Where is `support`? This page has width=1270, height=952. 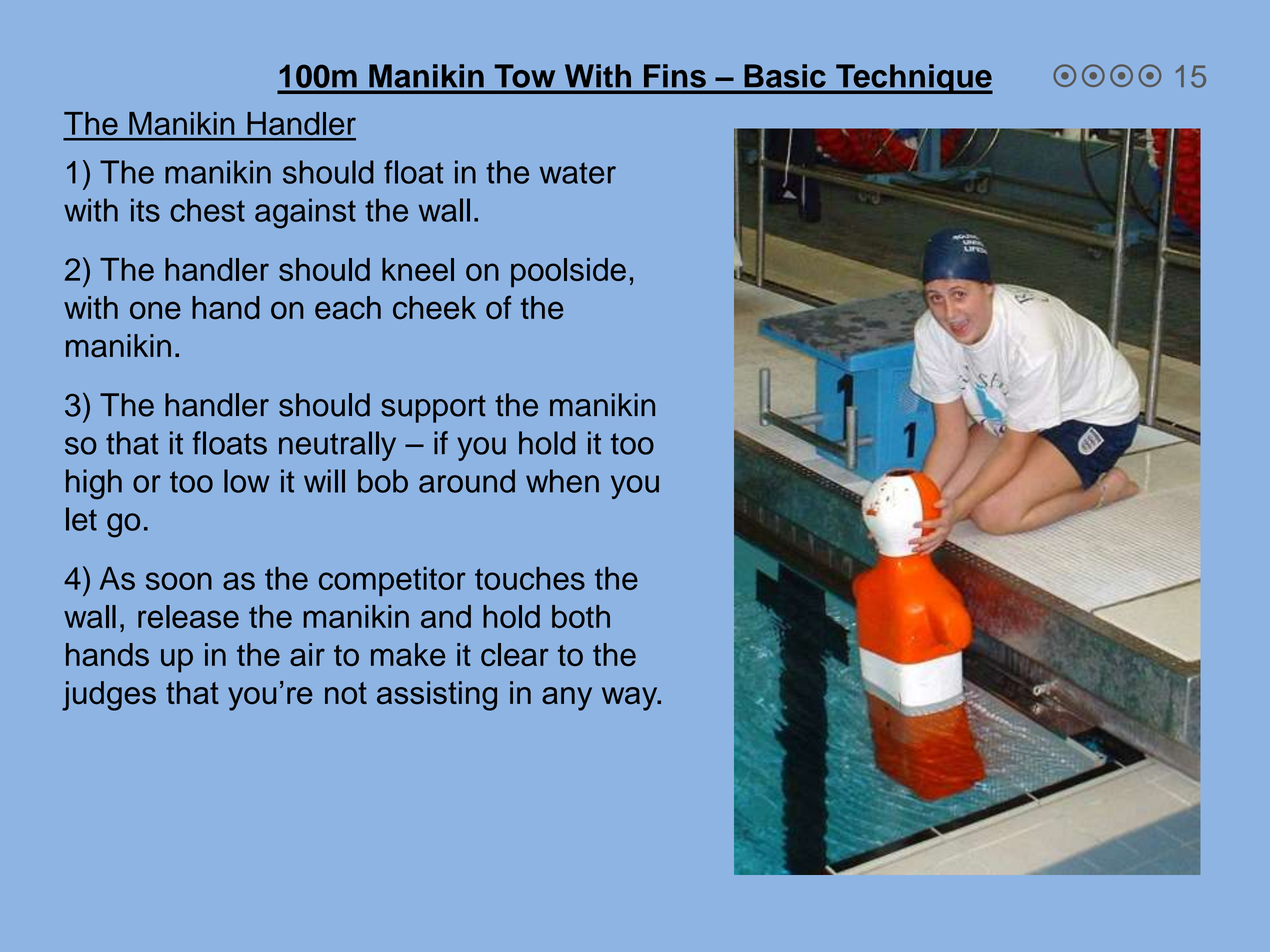 support is located at coordinates (433, 409).
